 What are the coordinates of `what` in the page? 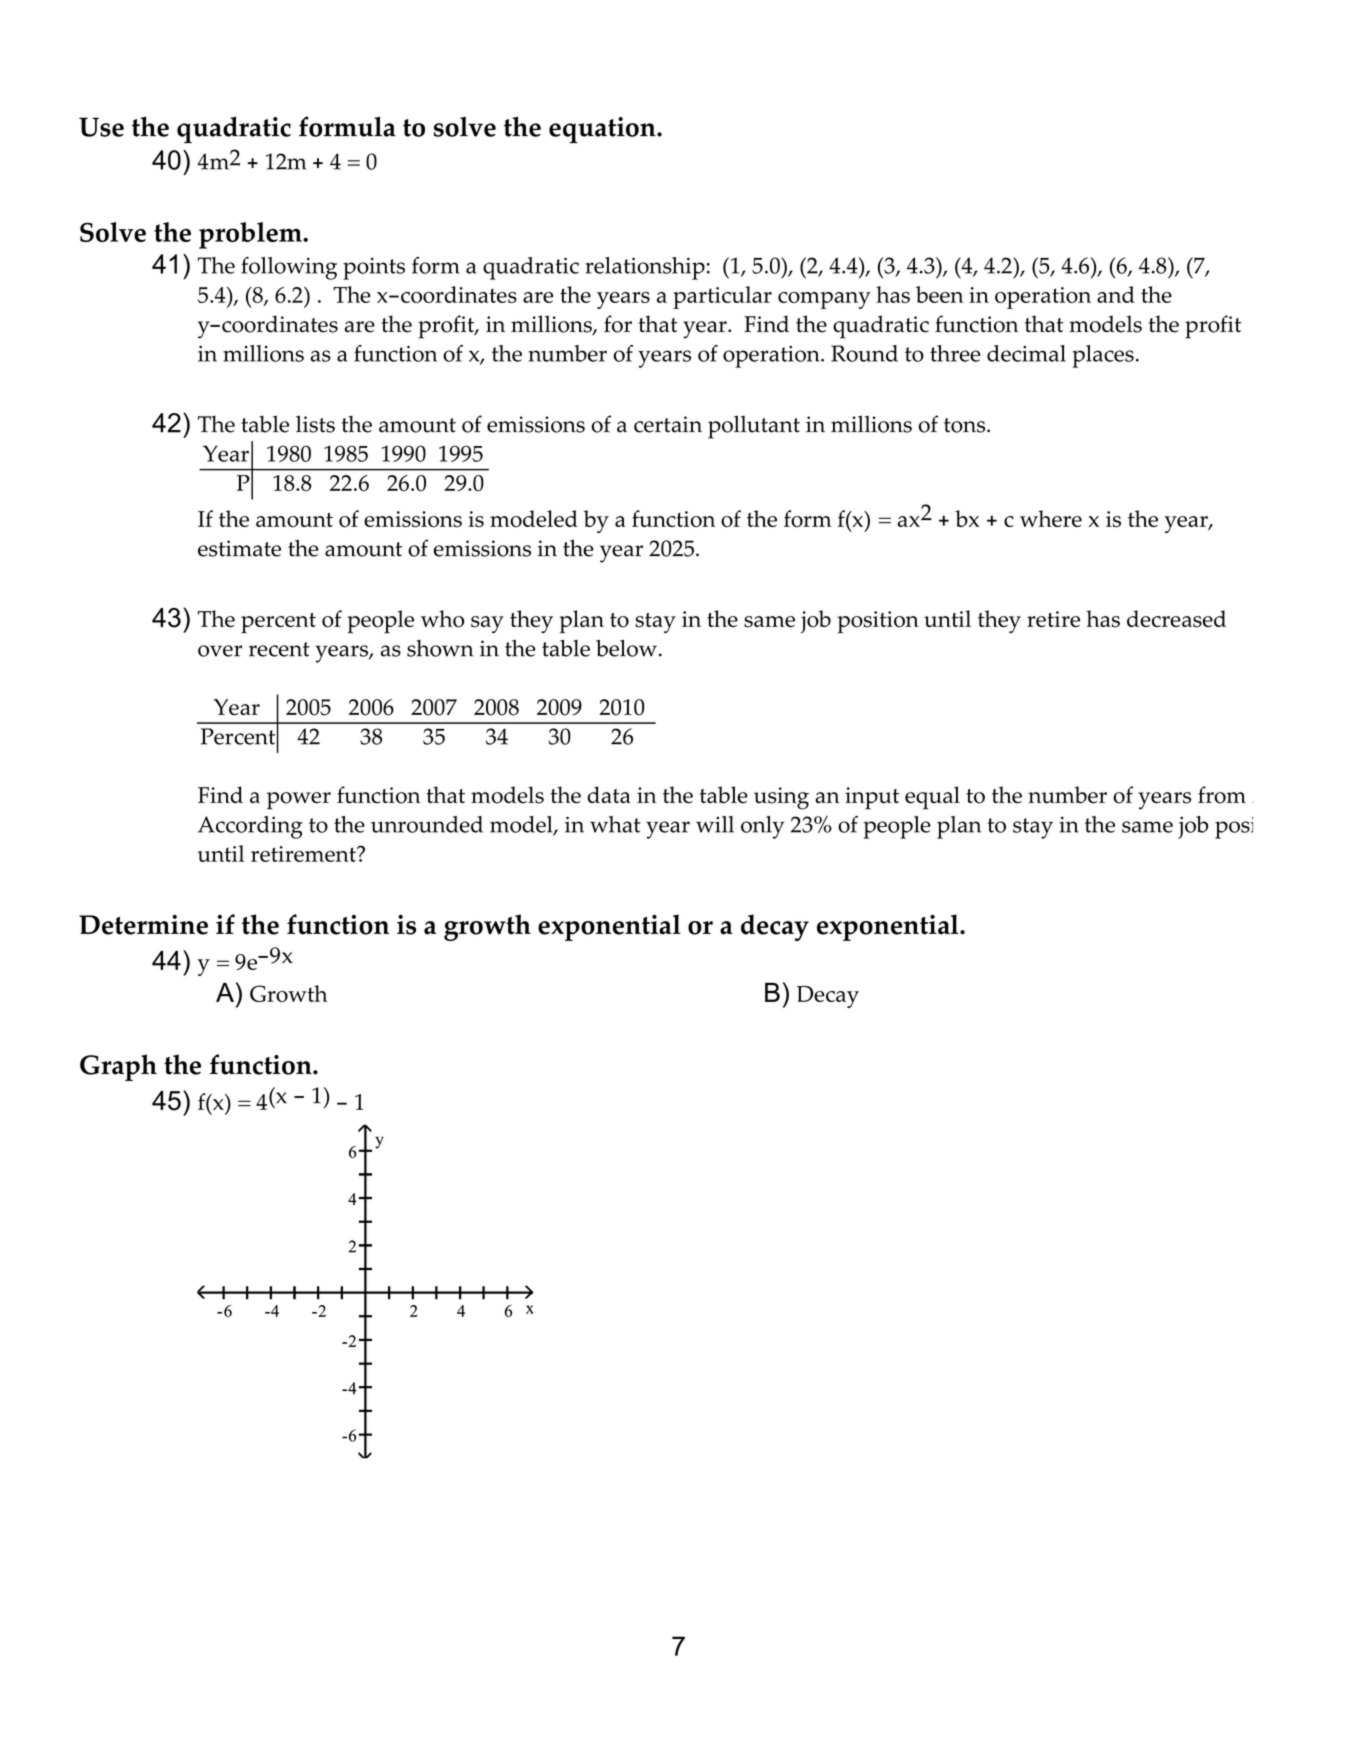 It's located at (615, 824).
